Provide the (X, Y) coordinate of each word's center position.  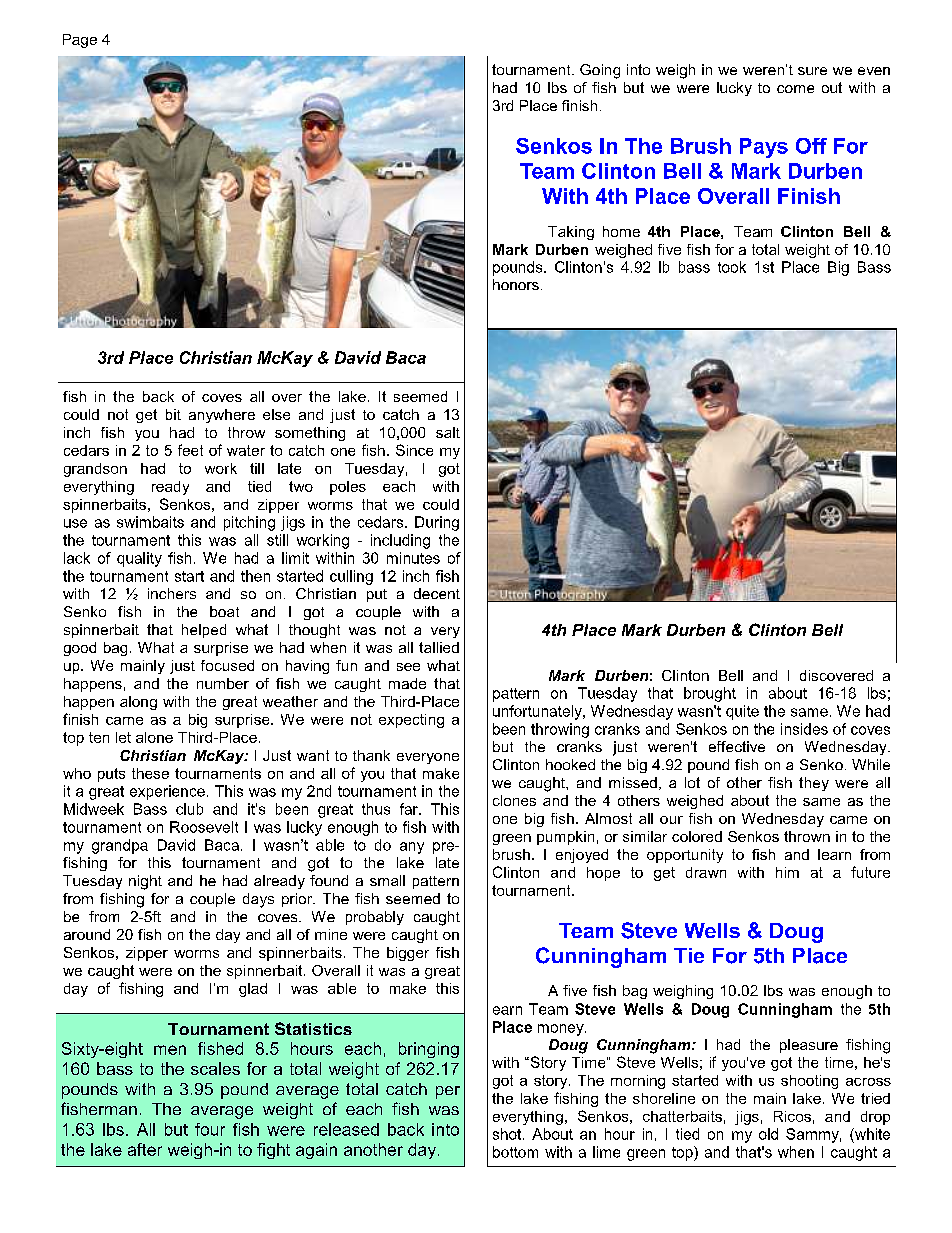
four (210, 1129)
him (787, 872)
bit (173, 414)
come (795, 89)
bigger (408, 954)
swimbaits (150, 522)
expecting (411, 721)
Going (600, 71)
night (145, 882)
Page (80, 41)
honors (516, 284)
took (732, 267)
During (437, 523)
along (138, 703)
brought (710, 694)
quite (742, 712)
